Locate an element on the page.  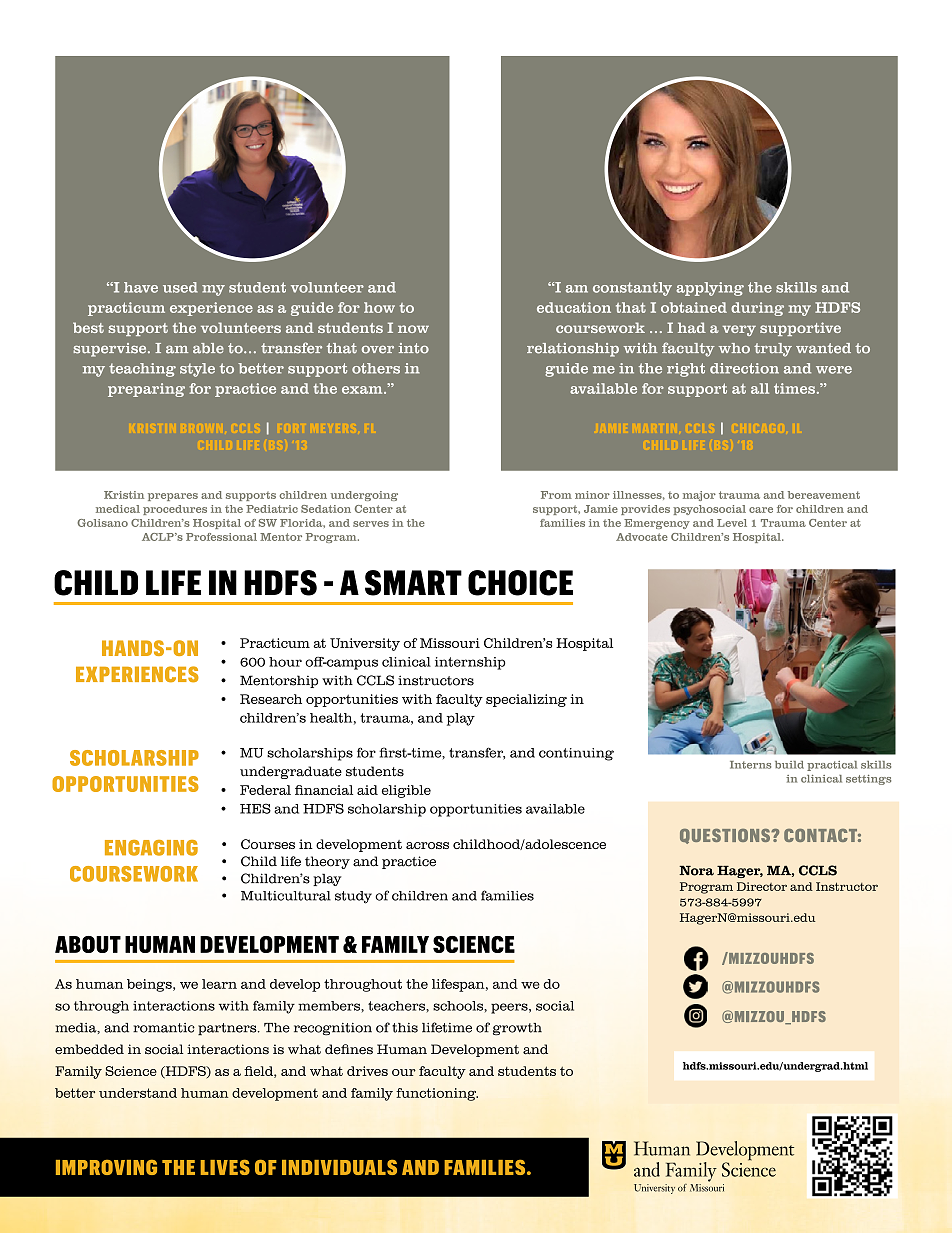
specializing is located at coordinates (526, 700).
